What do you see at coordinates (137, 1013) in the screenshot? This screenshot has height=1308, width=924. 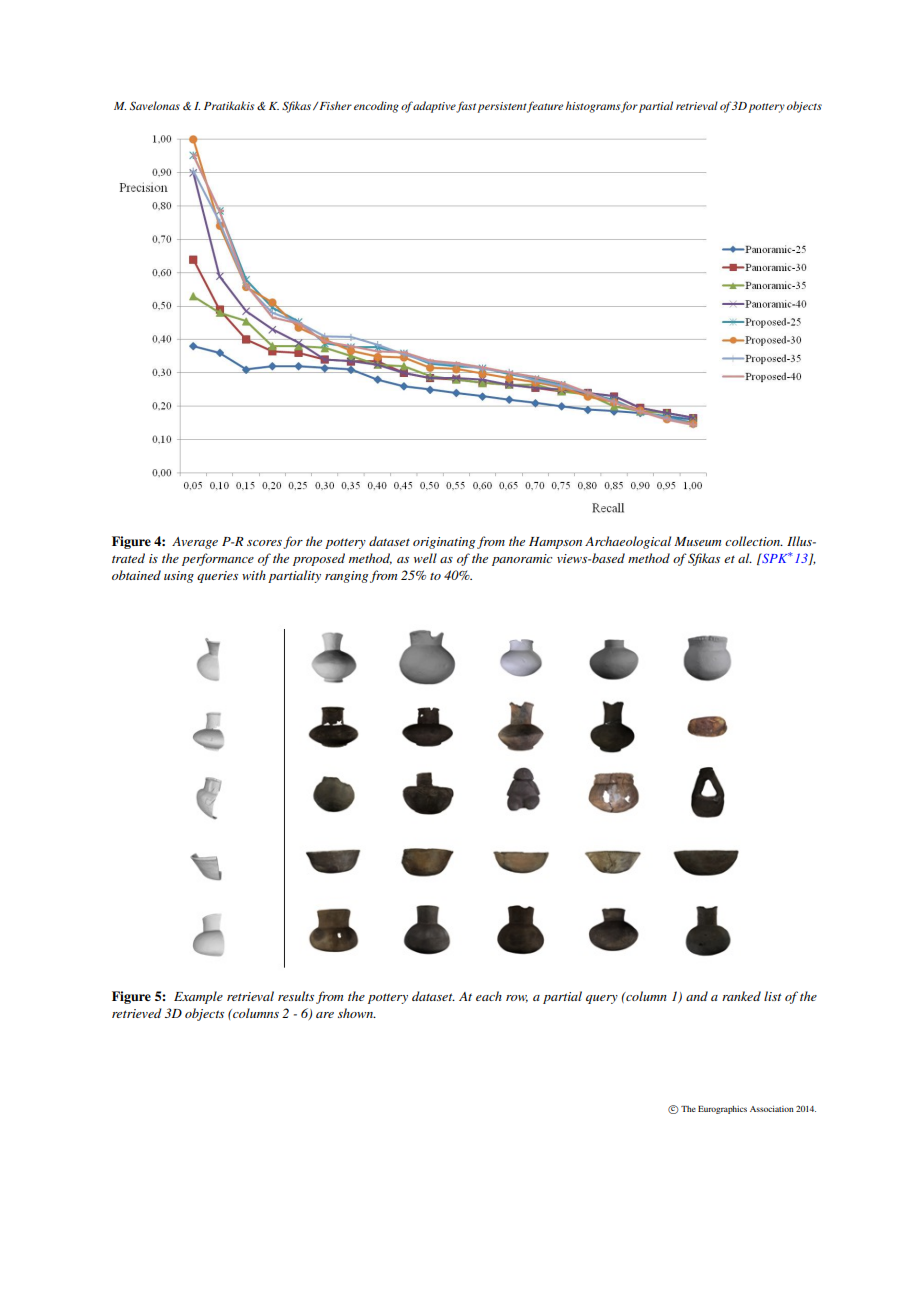 I see `retrieved` at bounding box center [137, 1013].
